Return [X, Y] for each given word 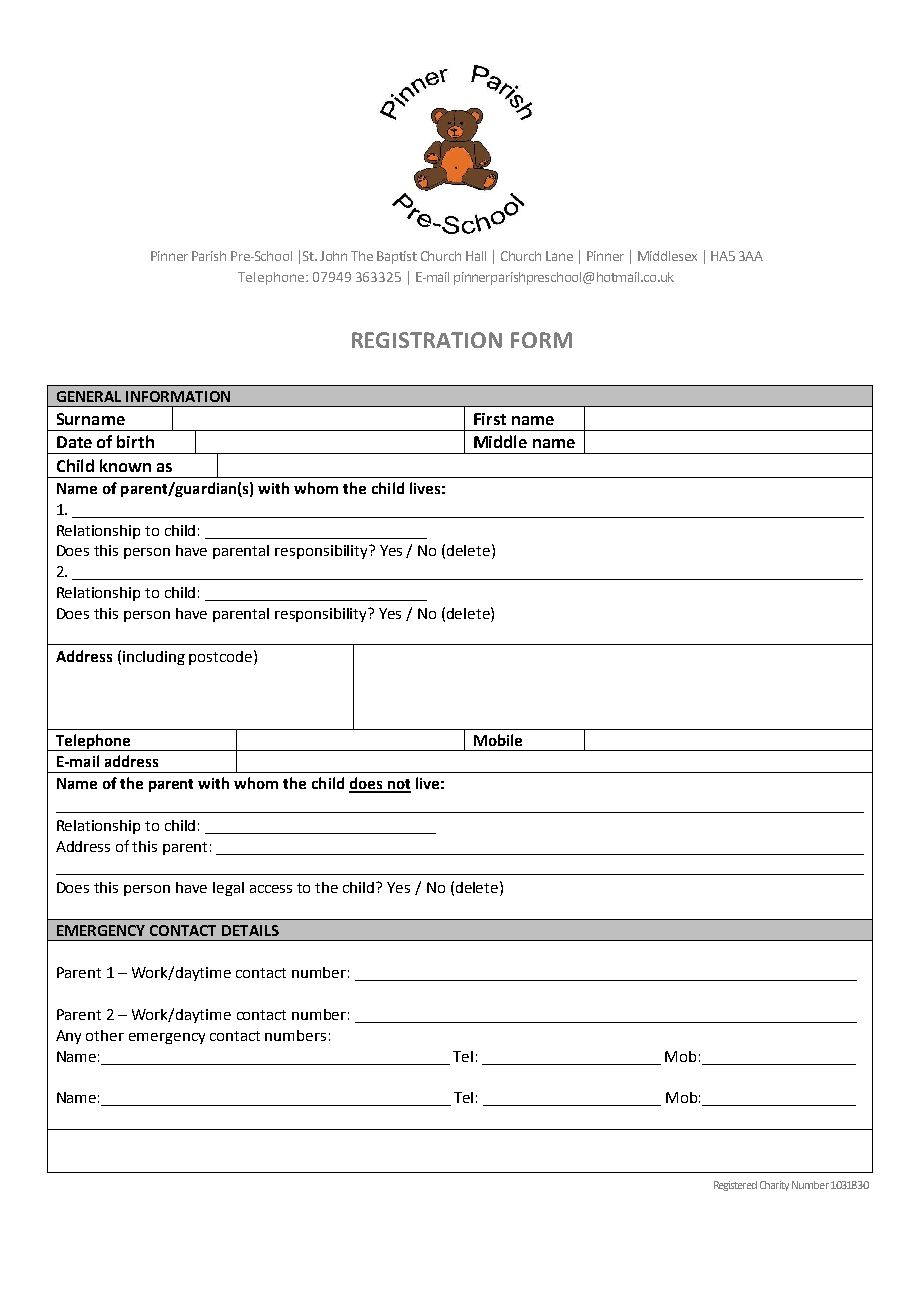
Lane [559, 256]
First [490, 419]
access [271, 889]
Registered [735, 1186]
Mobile [498, 740]
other [105, 1035]
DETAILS [250, 930]
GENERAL [89, 396]
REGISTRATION [427, 340]
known [125, 465]
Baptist [397, 257]
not [398, 785]
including [154, 658]
